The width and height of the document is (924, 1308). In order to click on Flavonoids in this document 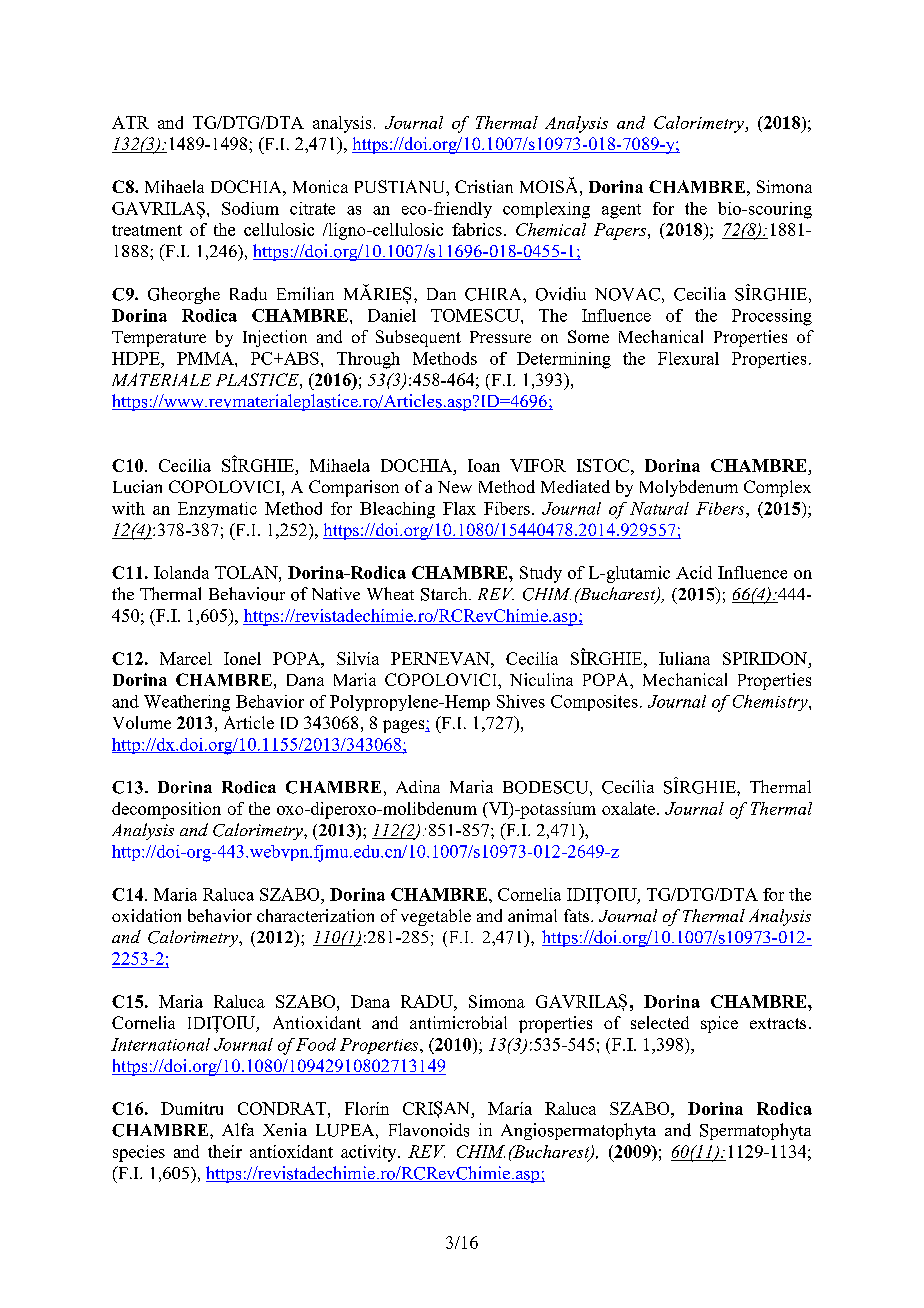, I will do `click(429, 1130)`.
